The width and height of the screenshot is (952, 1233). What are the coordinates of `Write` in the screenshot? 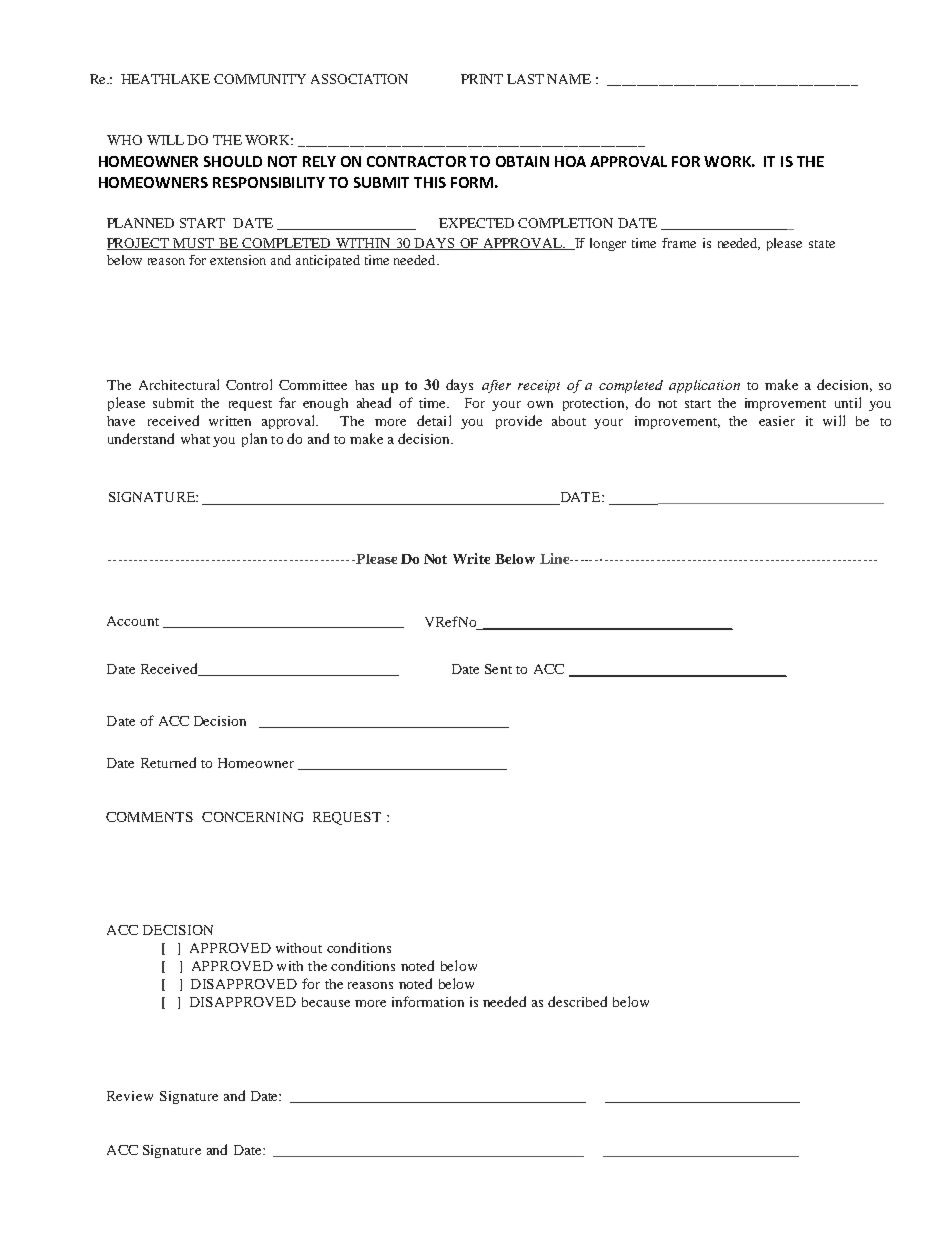 It's located at (471, 558).
